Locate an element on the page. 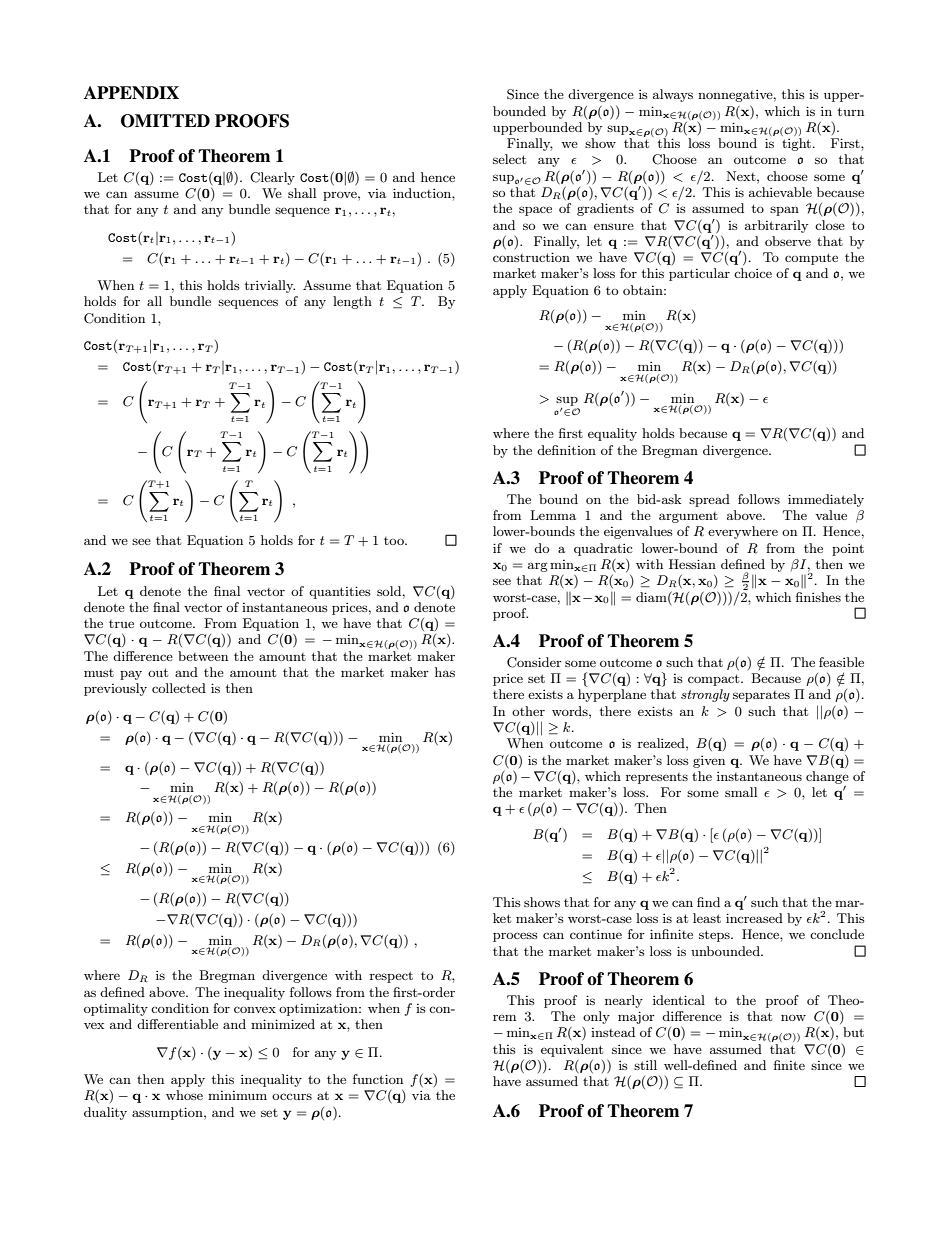 This image has height=1233, width=952. tight is located at coordinates (796, 144).
